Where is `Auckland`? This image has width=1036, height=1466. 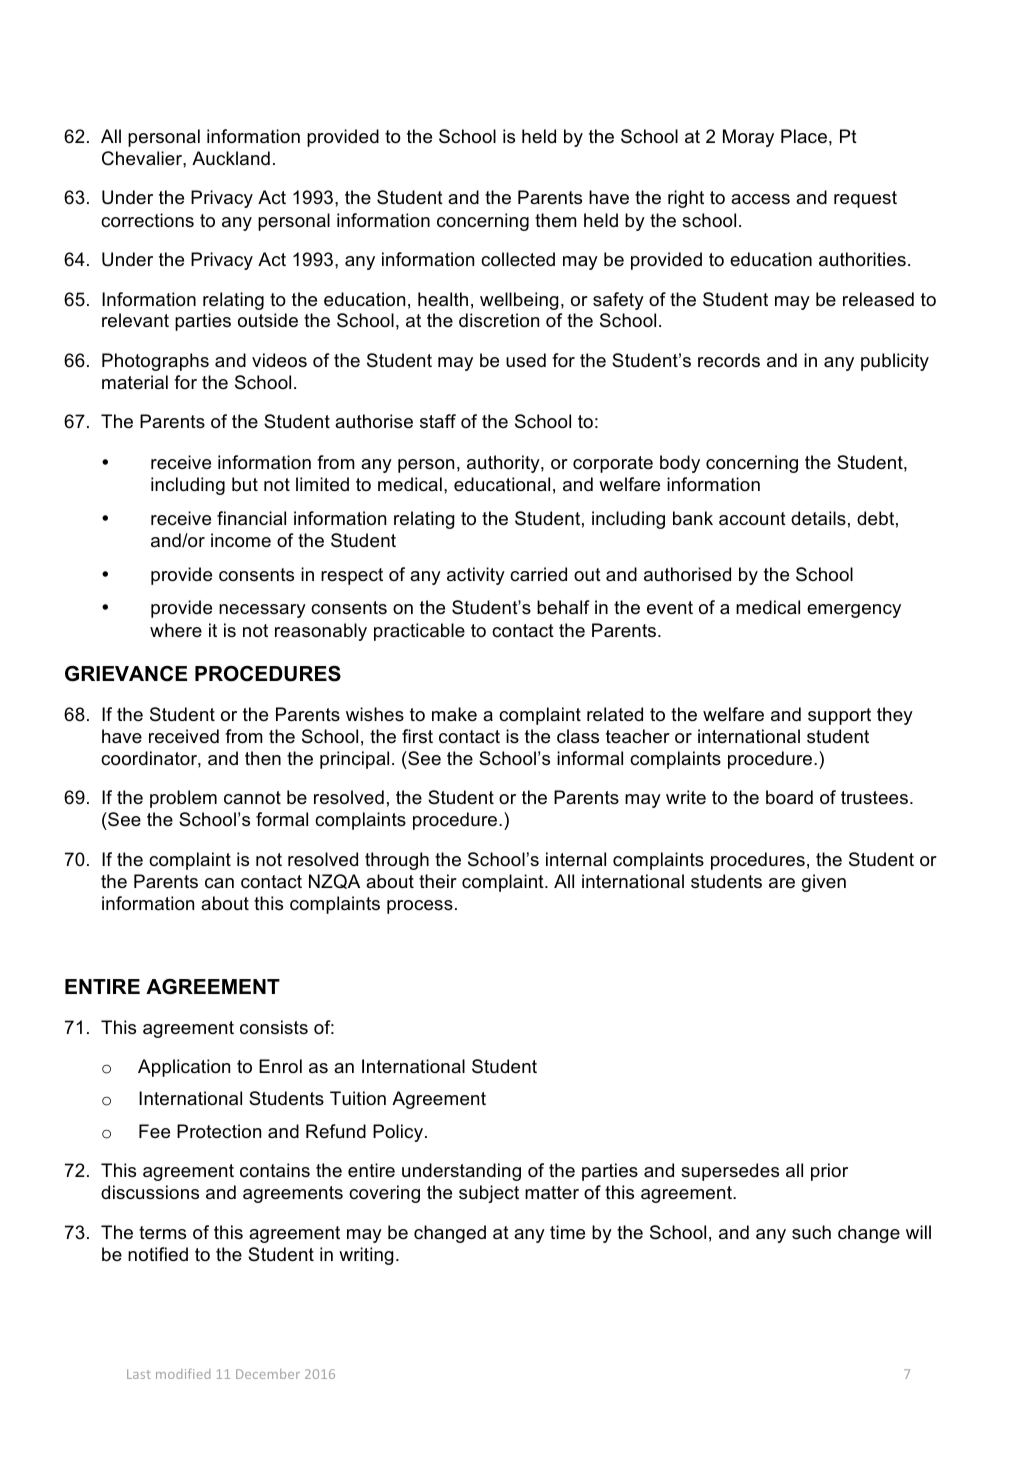
Auckland is located at coordinates (231, 158).
